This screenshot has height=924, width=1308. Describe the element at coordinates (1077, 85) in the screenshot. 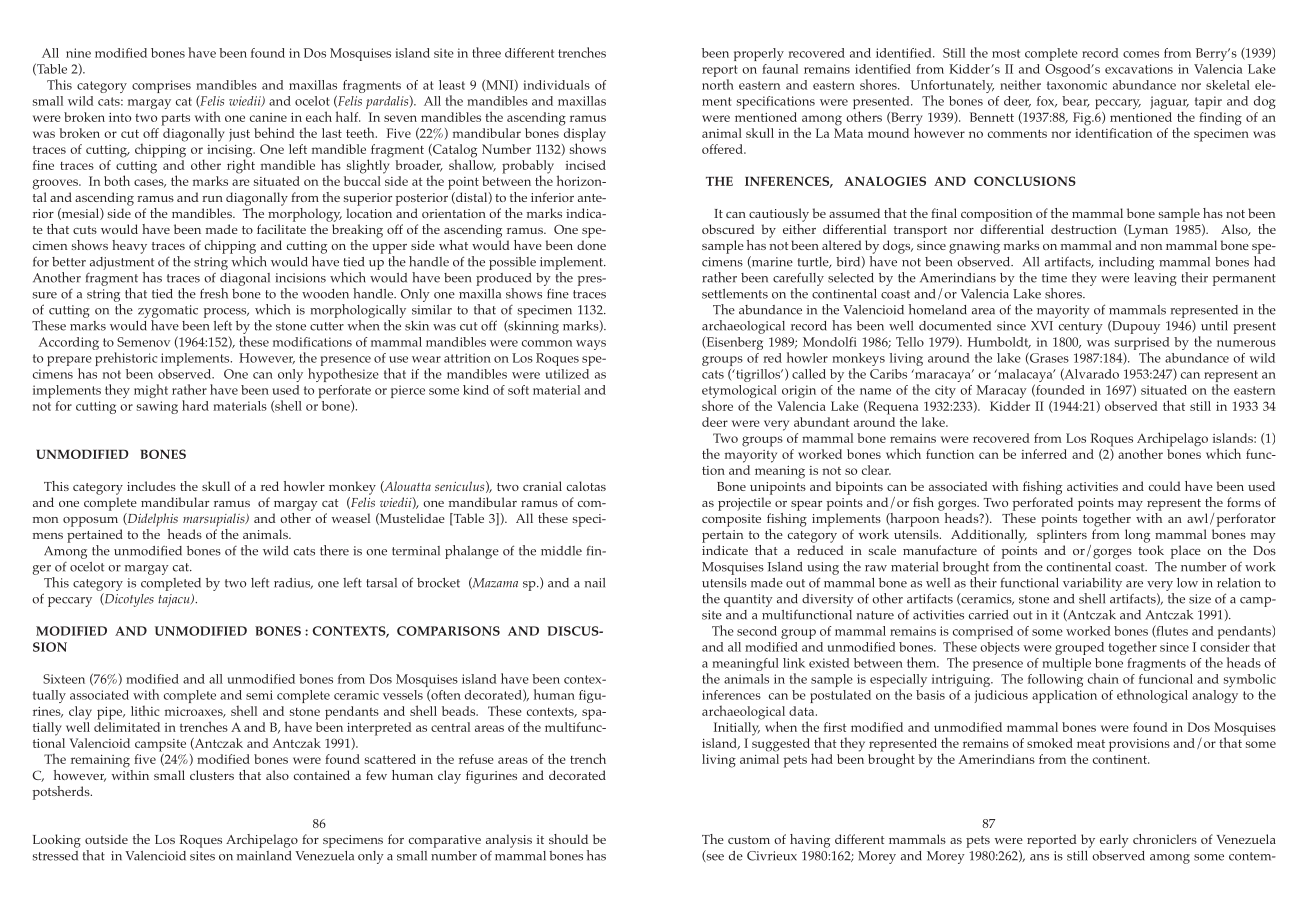

I see `taxonomic` at that location.
